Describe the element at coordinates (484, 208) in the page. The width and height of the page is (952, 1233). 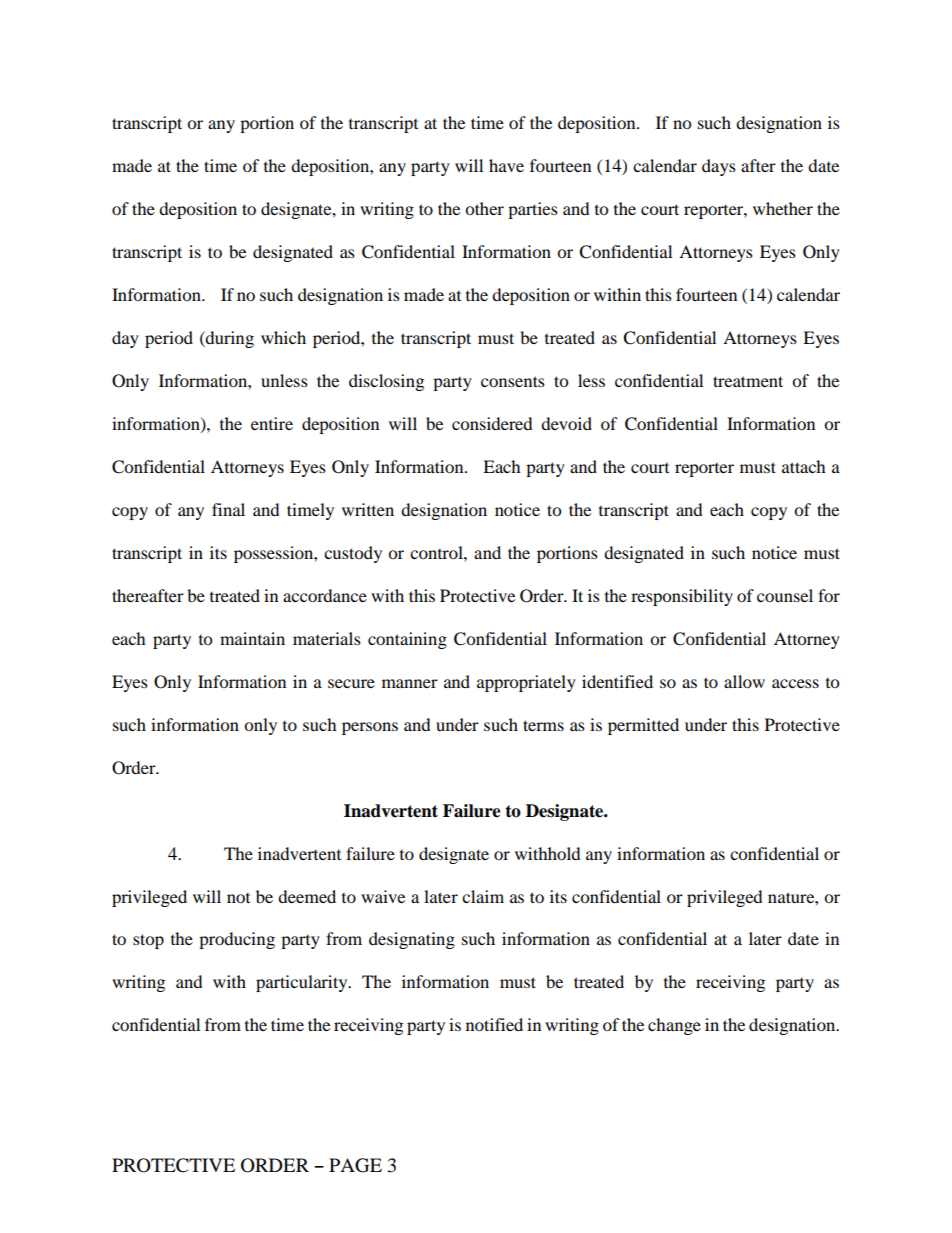
I see `other` at that location.
